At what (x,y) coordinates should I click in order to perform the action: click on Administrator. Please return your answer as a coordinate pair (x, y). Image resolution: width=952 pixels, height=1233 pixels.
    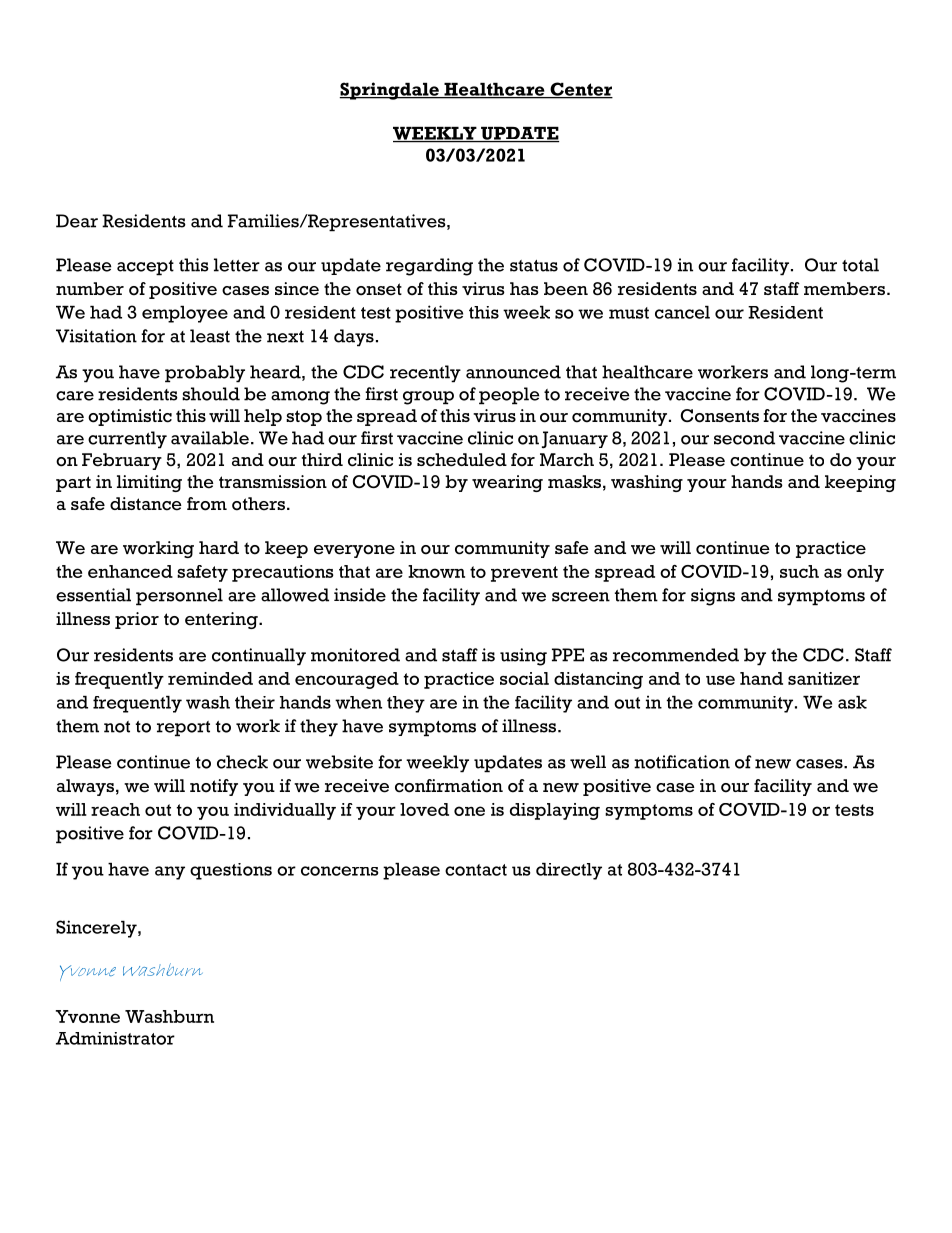
    Looking at the image, I should click on (115, 1038).
